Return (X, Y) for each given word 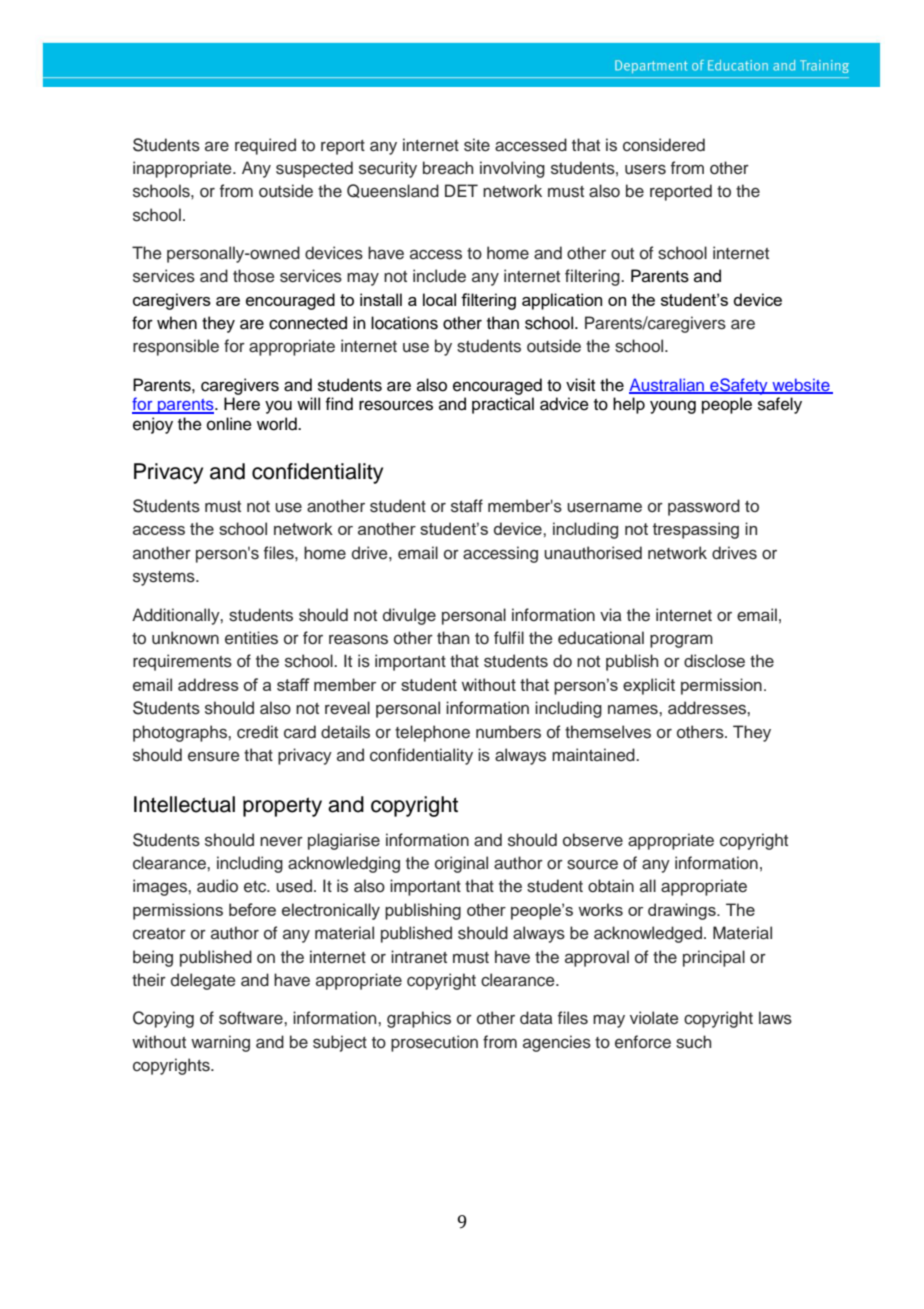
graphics (419, 1019)
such (693, 1042)
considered (664, 145)
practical (503, 405)
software (252, 1018)
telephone (432, 733)
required (265, 146)
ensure (214, 756)
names (634, 709)
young (673, 407)
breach (448, 168)
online (229, 424)
